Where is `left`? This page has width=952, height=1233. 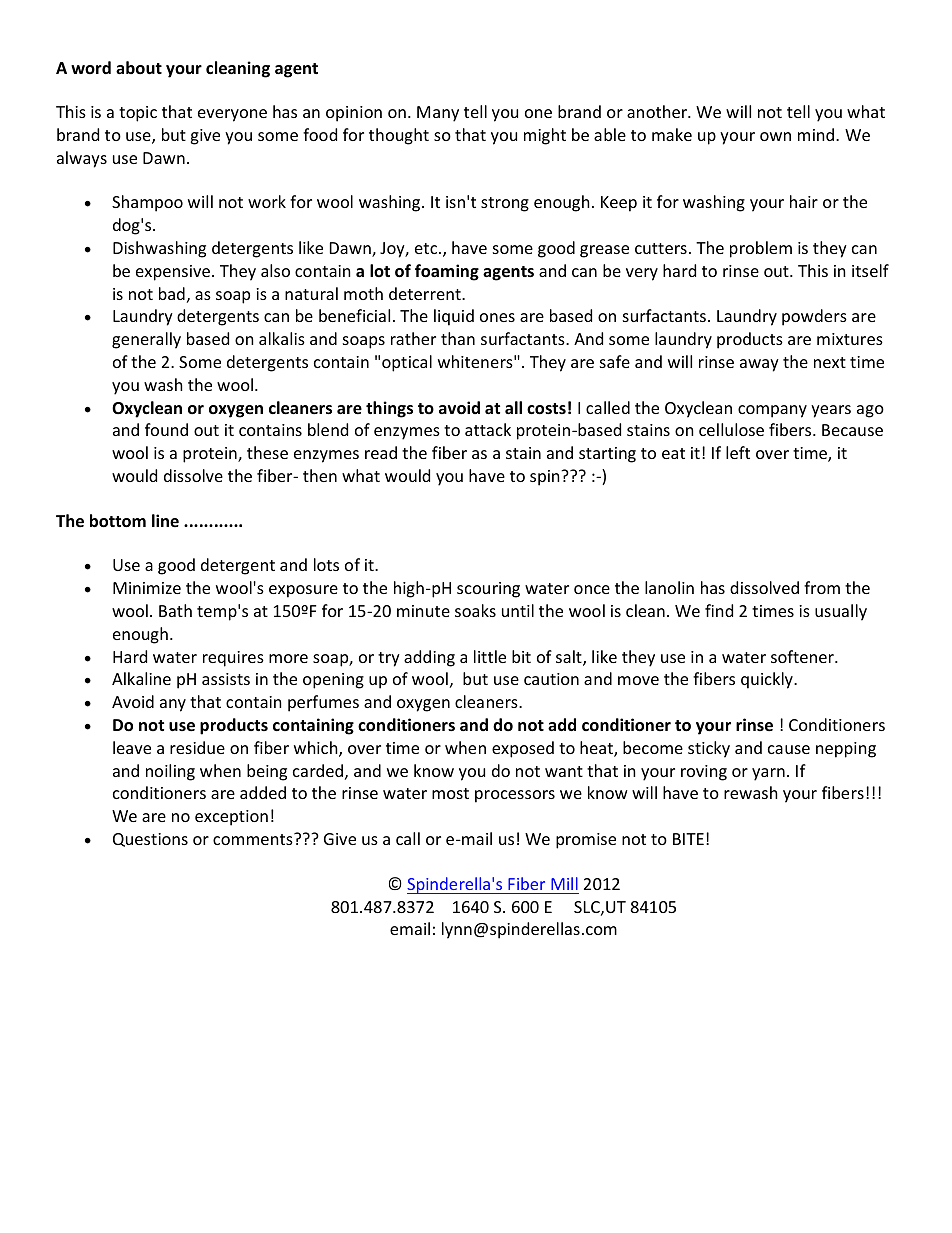 left is located at coordinates (738, 452).
